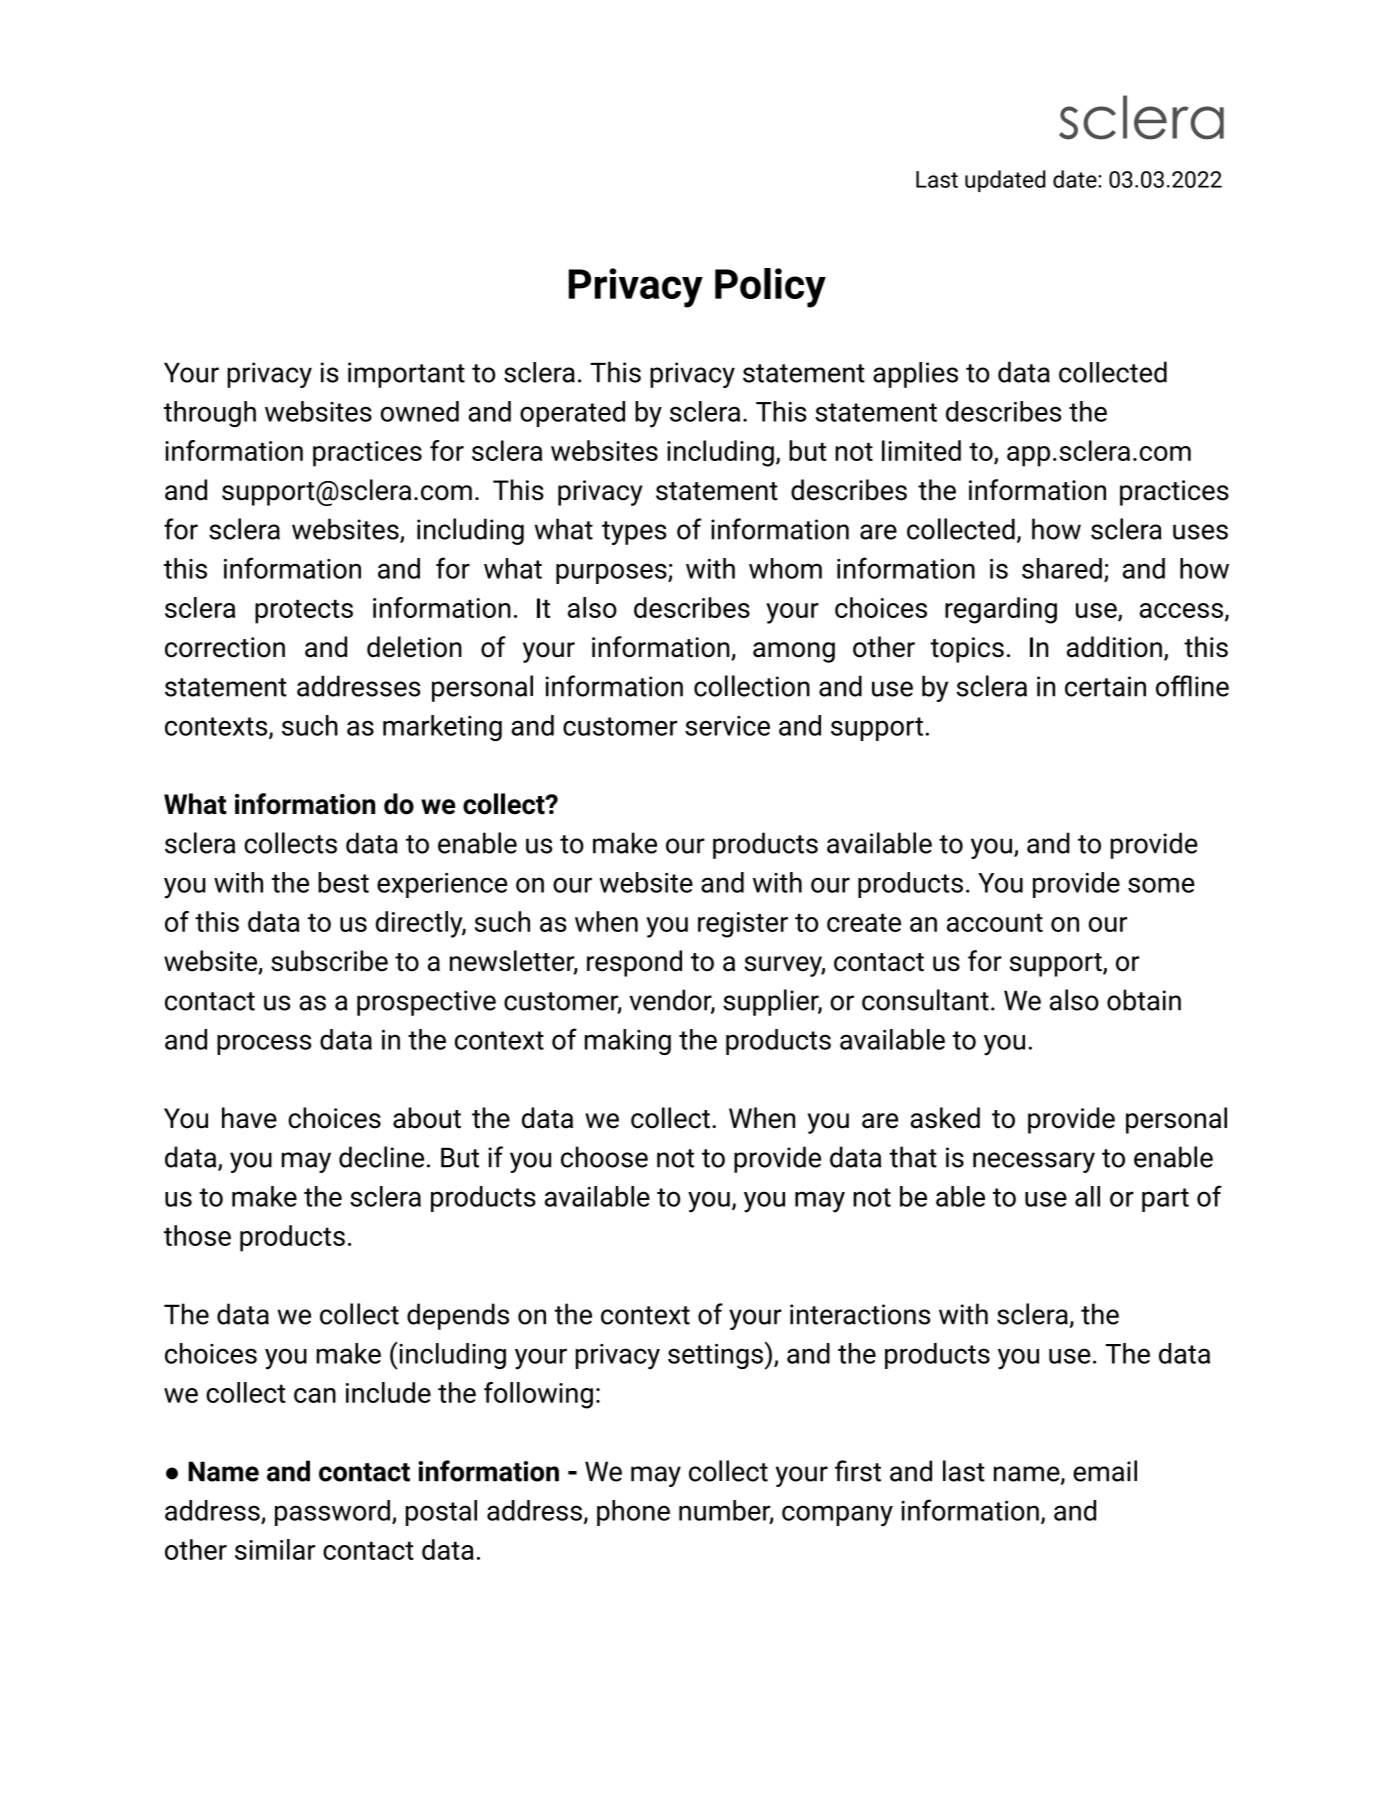  Describe the element at coordinates (442, 728) in the page. I see `marketing` at that location.
